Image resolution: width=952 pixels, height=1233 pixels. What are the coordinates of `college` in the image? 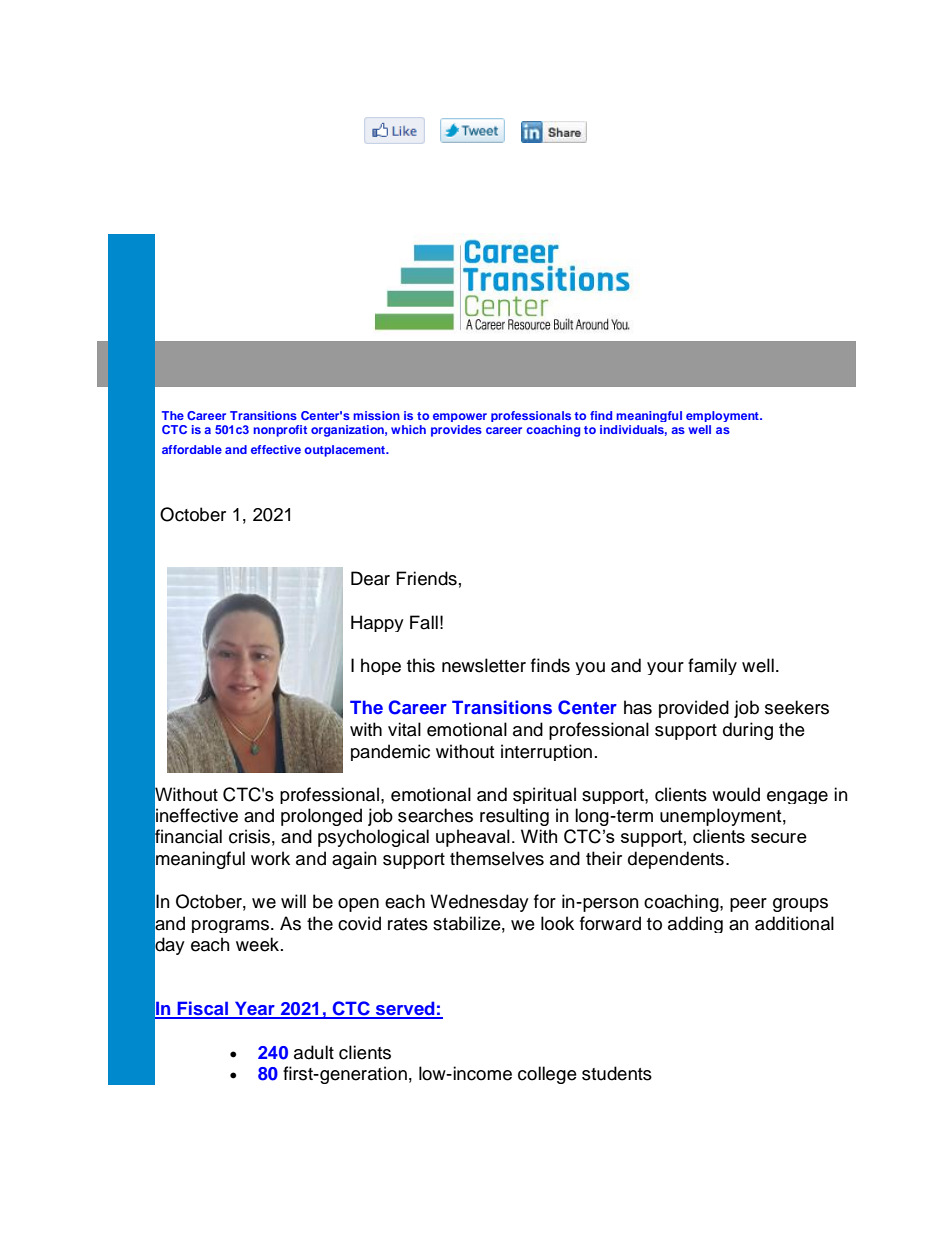 It's located at (547, 1075).
